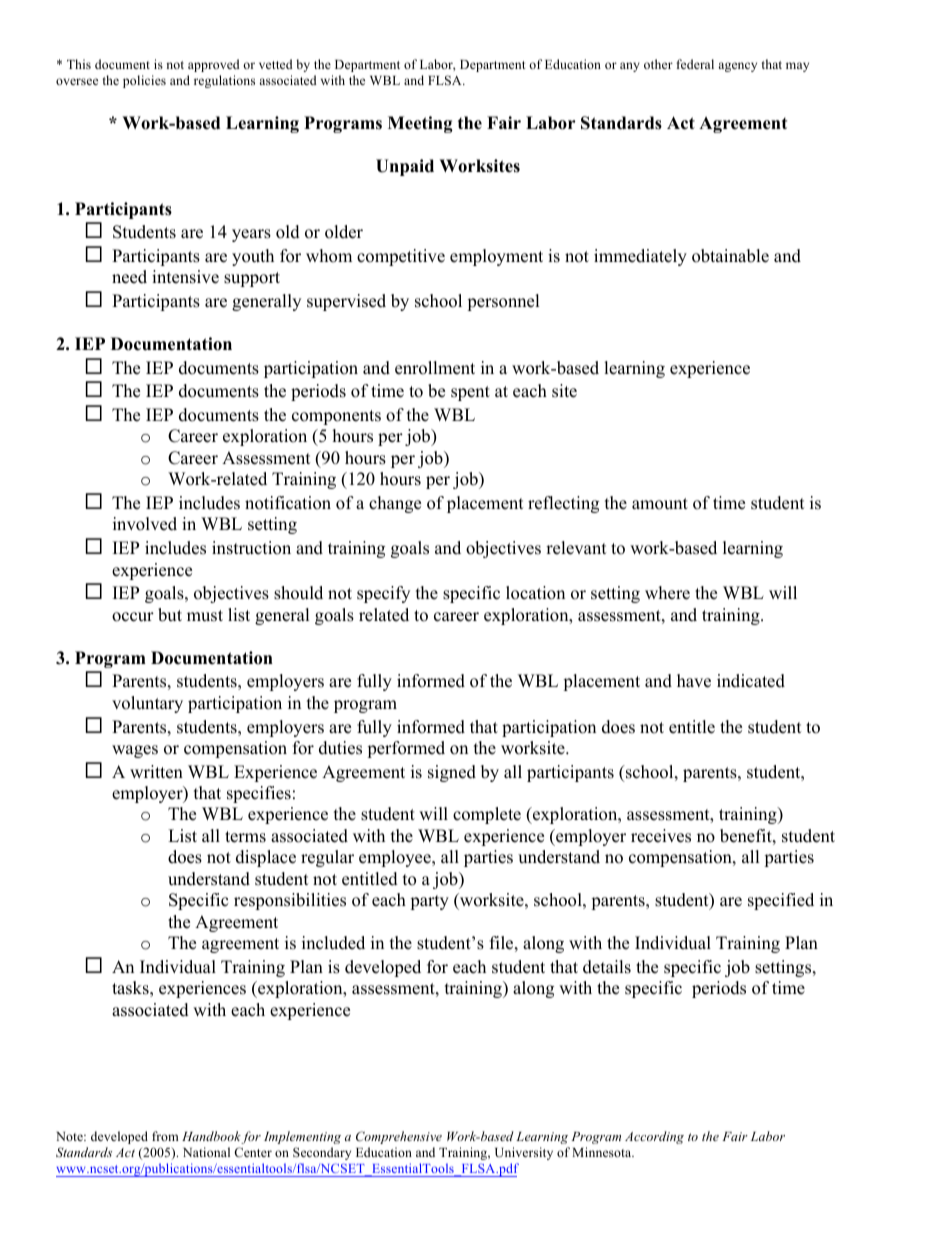 The width and height of the image is (952, 1233). Describe the element at coordinates (165, 1136) in the image. I see `from` at that location.
